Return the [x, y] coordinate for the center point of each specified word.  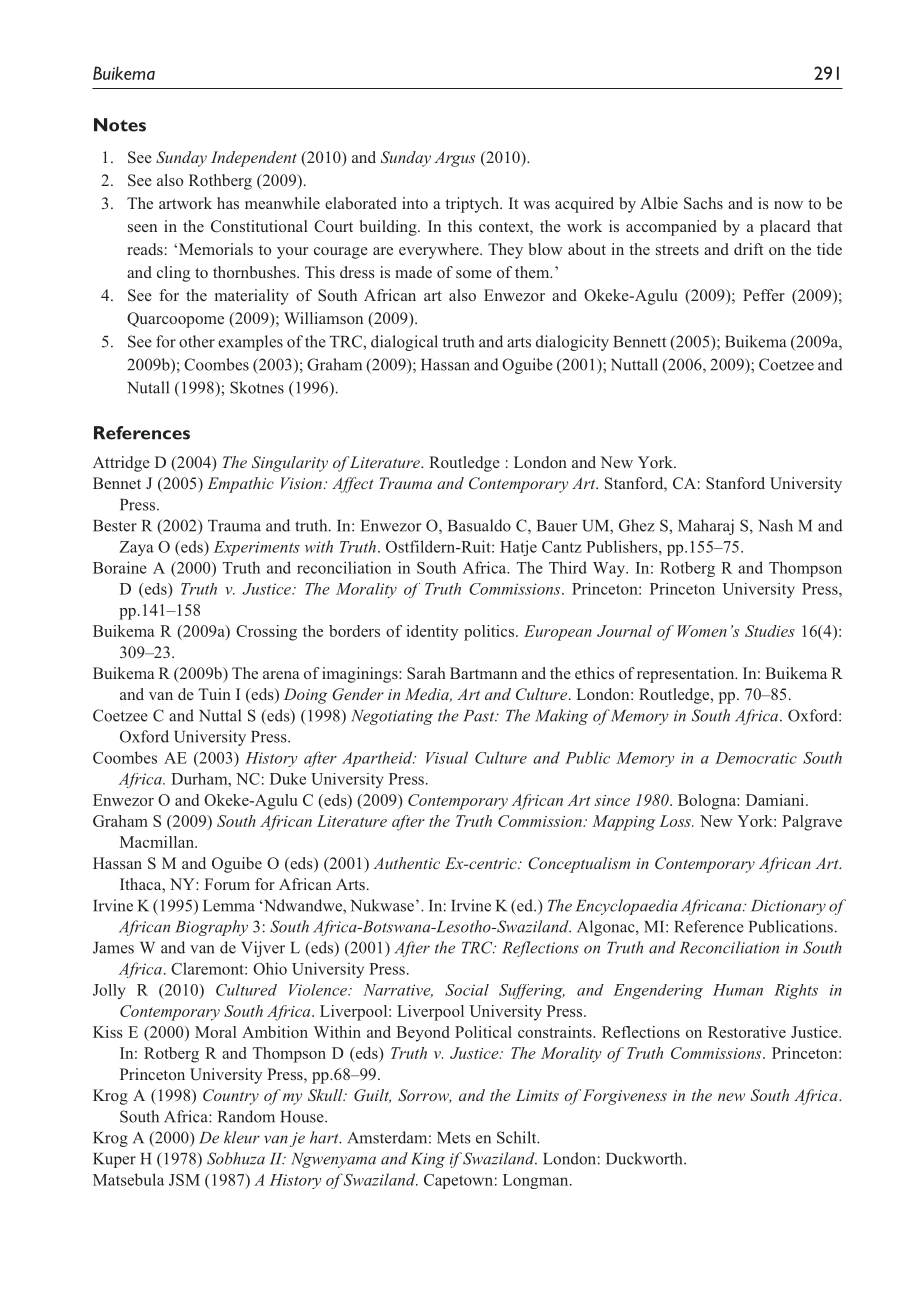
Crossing [266, 633]
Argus [455, 159]
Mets [454, 1138]
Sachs [703, 203]
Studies [770, 631]
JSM [184, 1180]
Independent [254, 159]
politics [490, 633]
